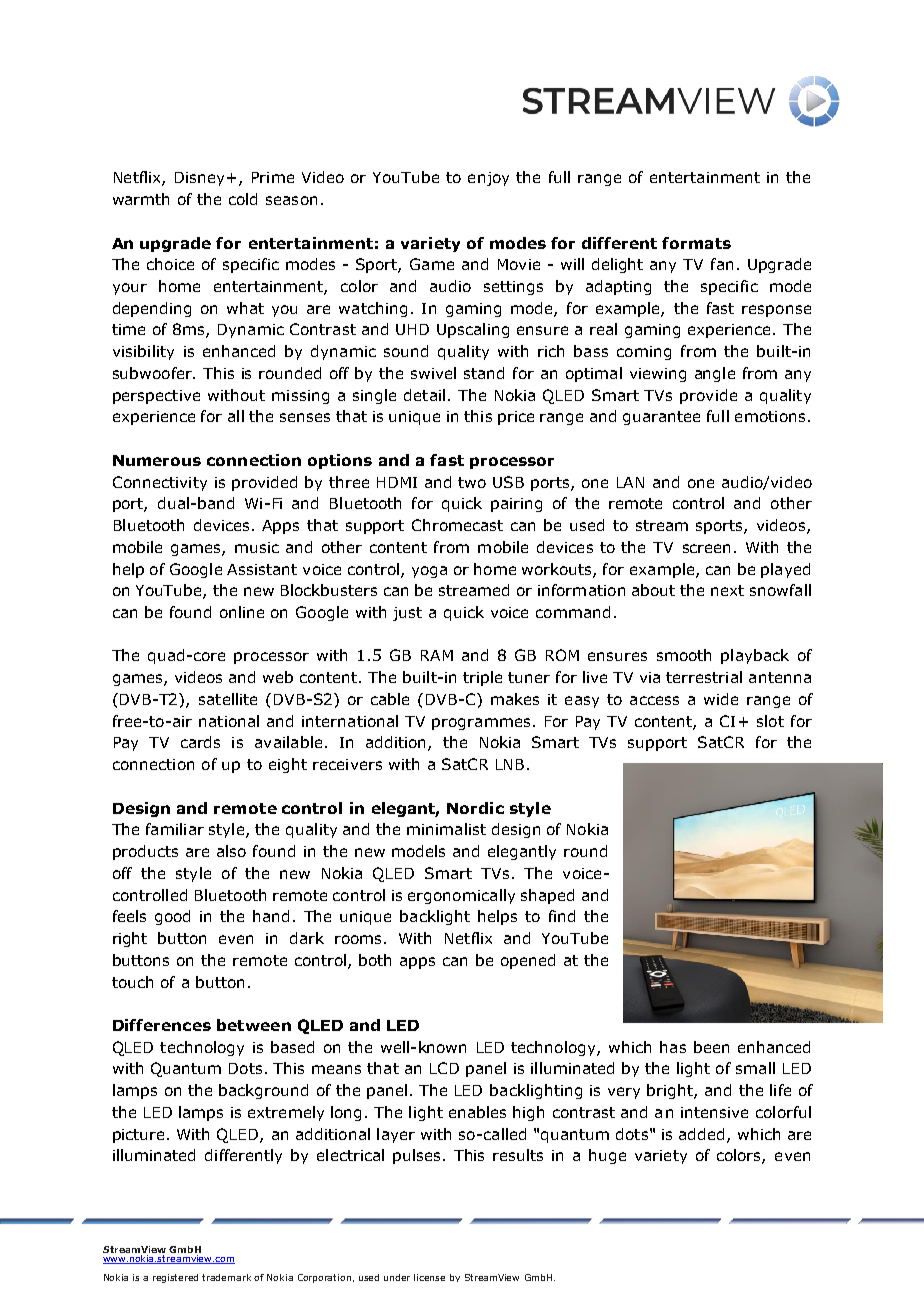  What do you see at coordinates (201, 179) in the screenshot?
I see `Disney` at bounding box center [201, 179].
